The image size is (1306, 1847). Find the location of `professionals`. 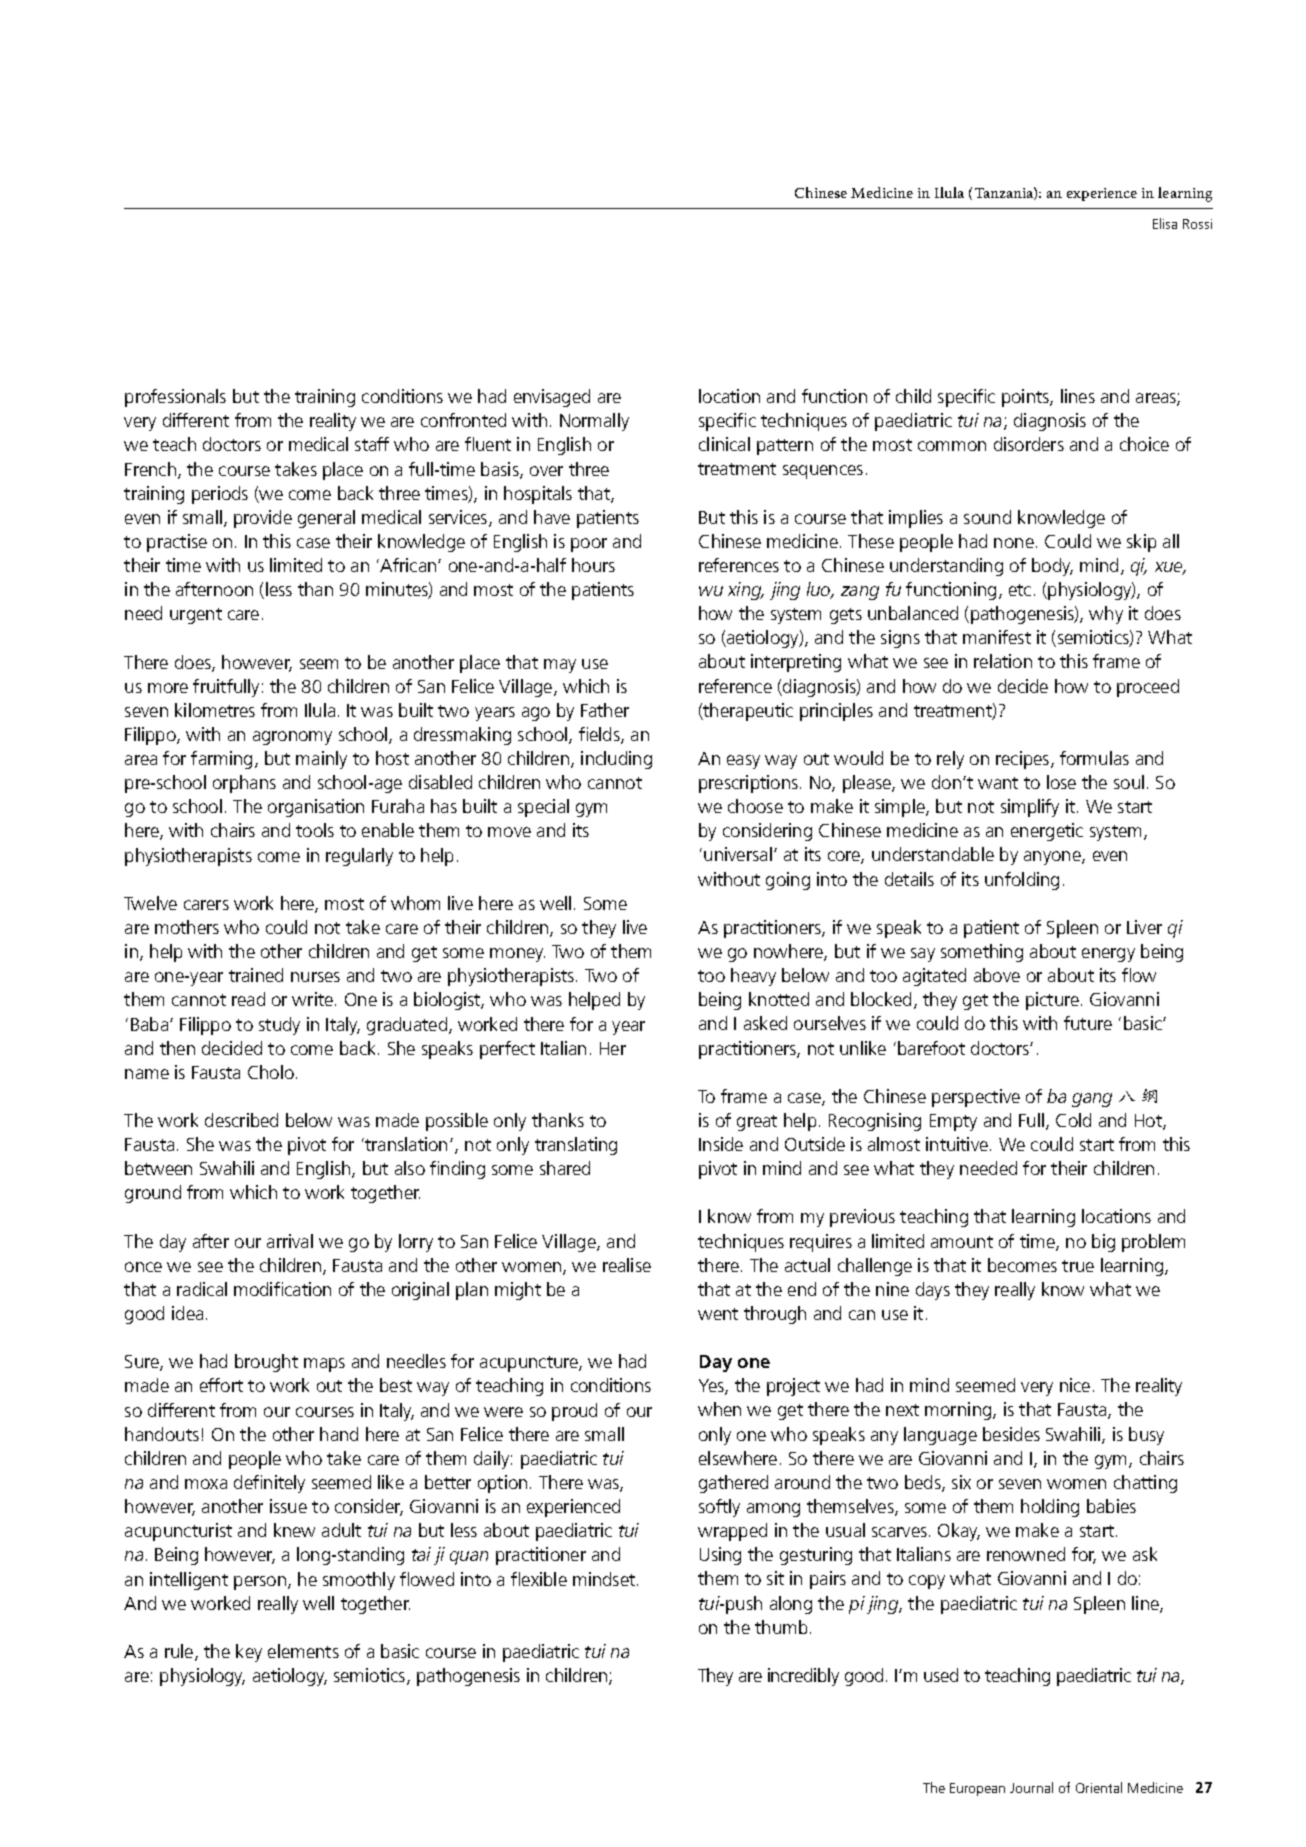

professionals is located at coordinates (175, 398).
